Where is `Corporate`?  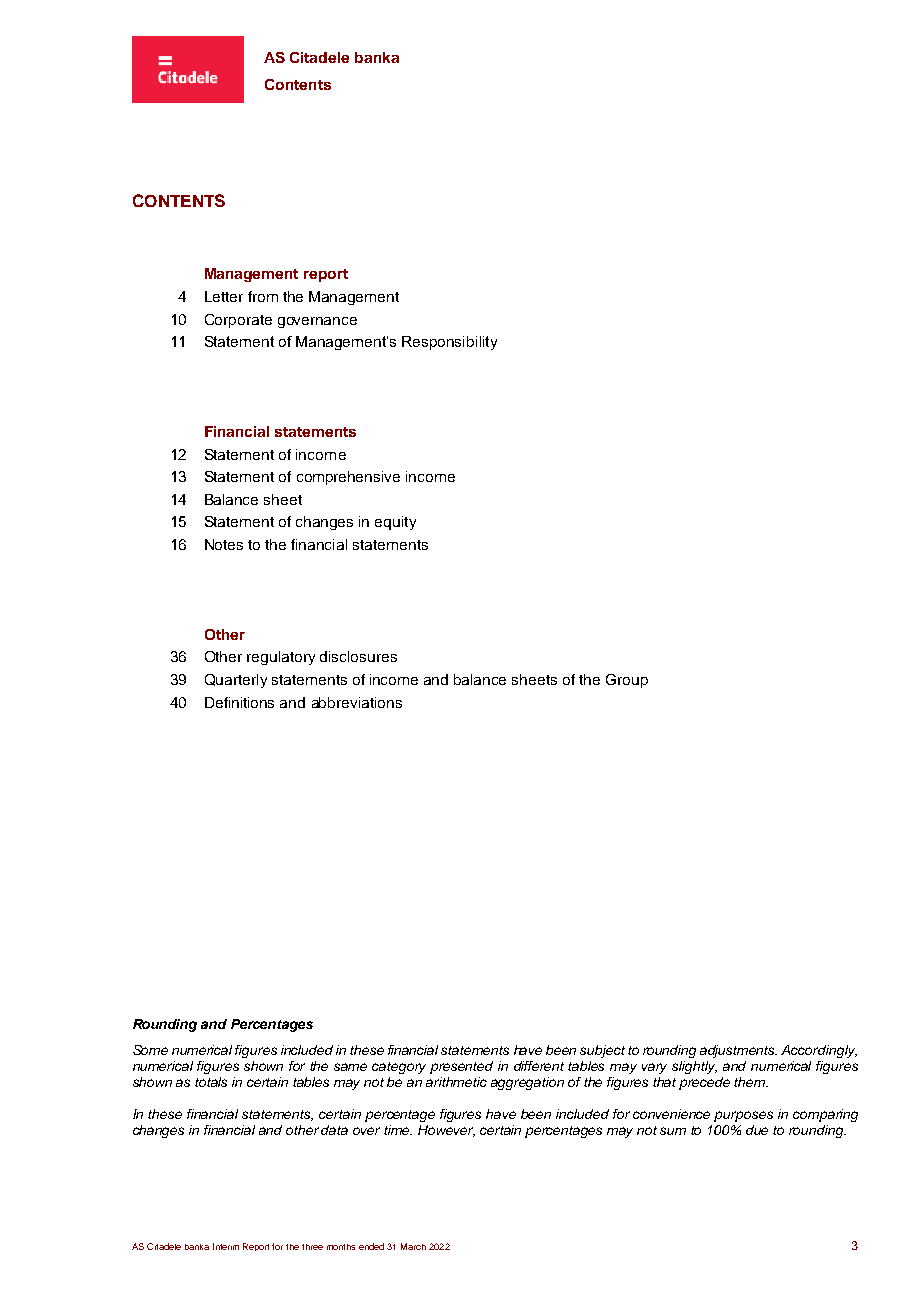 Corporate is located at coordinates (238, 321).
